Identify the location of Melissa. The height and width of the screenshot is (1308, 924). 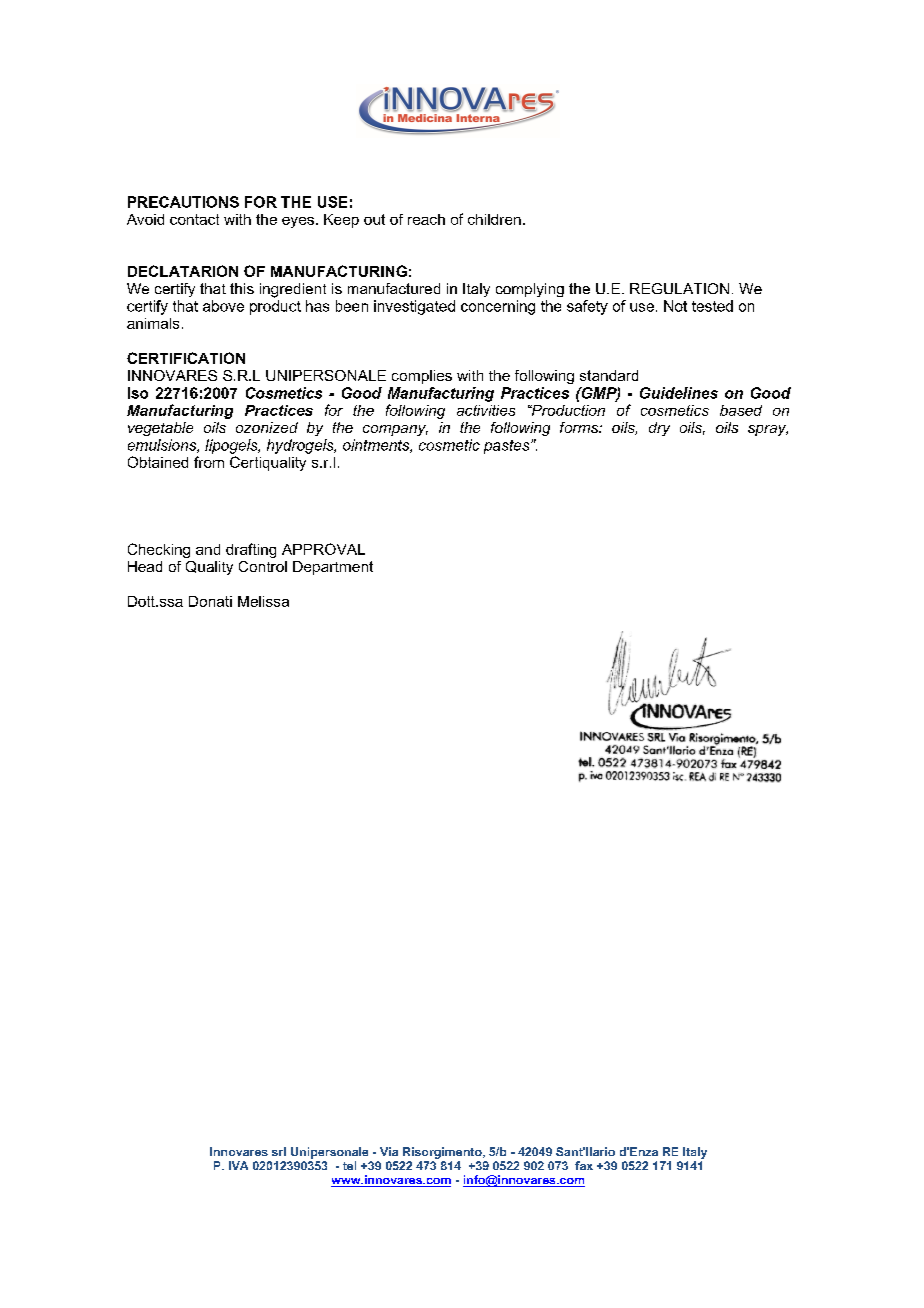
(263, 601).
